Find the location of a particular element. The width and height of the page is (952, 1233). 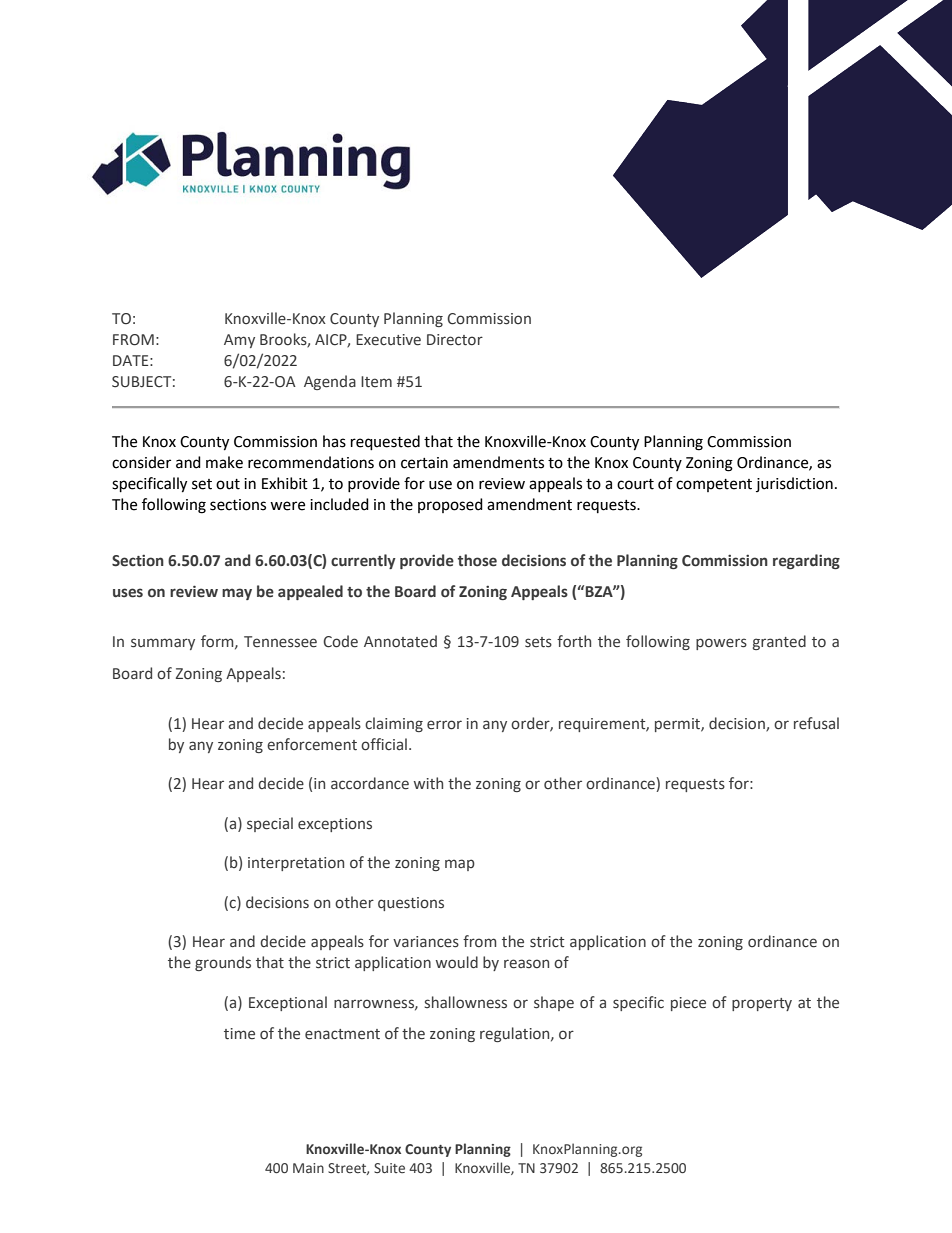

Suite is located at coordinates (389, 1168).
